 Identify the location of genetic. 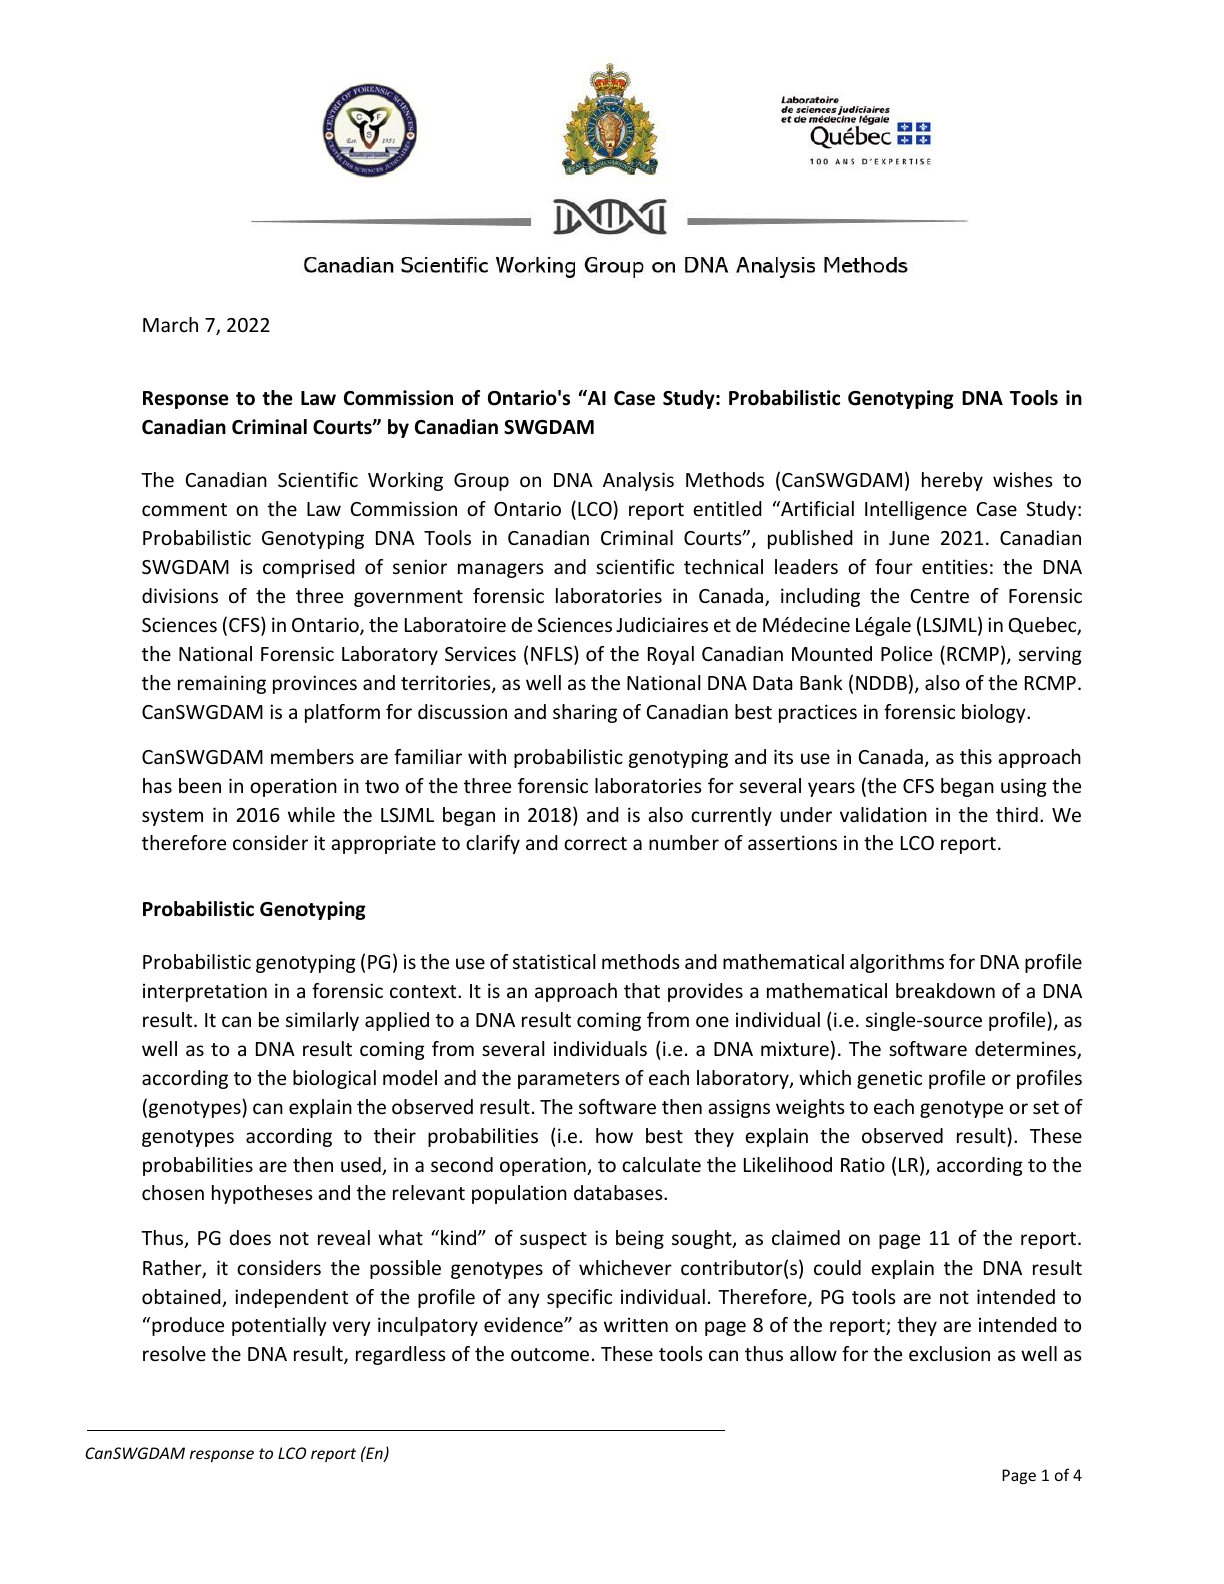
(889, 1079).
